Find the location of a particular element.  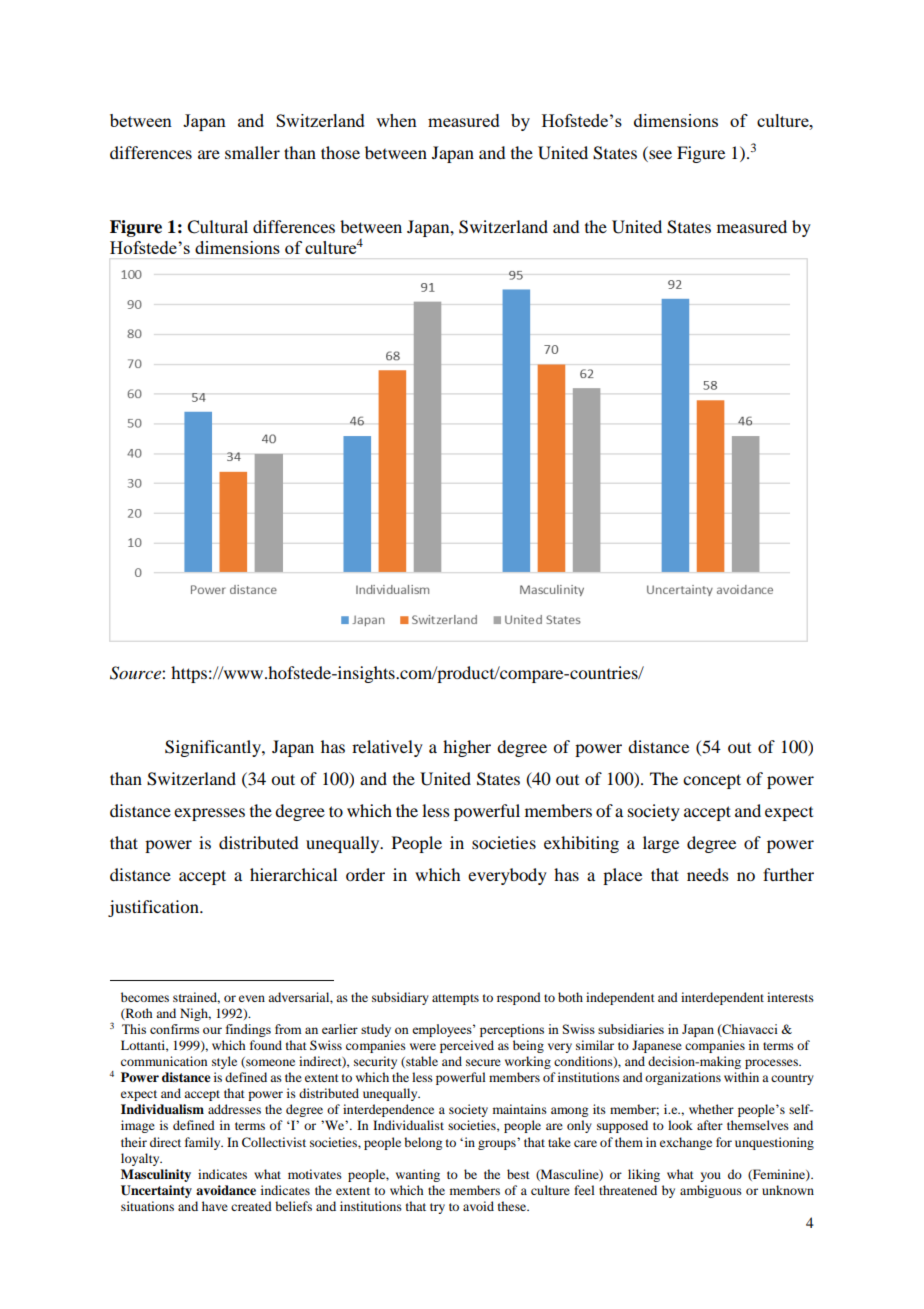

higher is located at coordinates (467, 748).
